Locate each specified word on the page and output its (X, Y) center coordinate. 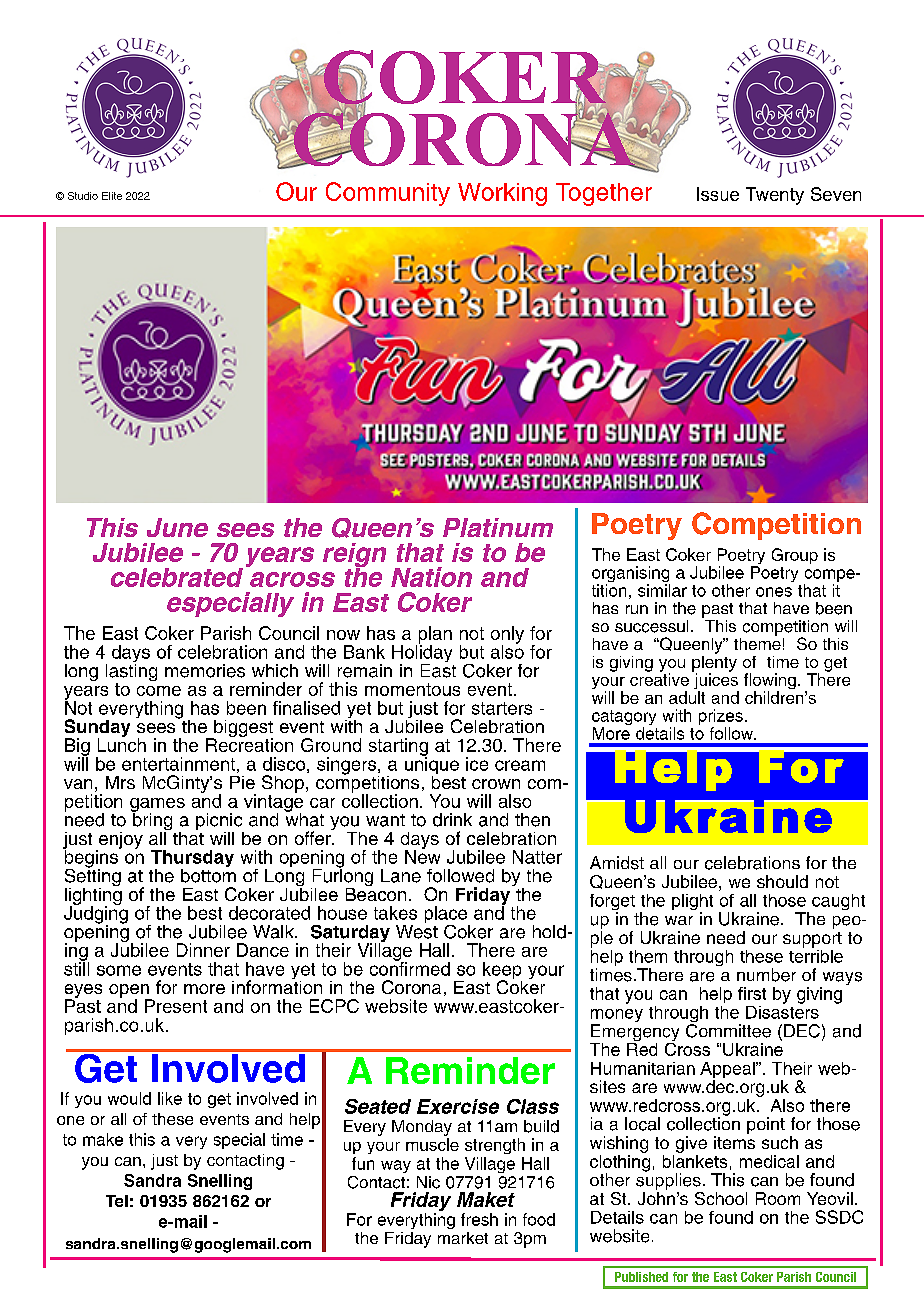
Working (502, 194)
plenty (714, 663)
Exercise (458, 1106)
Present (176, 1006)
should (782, 881)
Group (795, 556)
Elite (112, 196)
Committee (728, 1031)
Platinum (498, 527)
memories (205, 671)
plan (434, 636)
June (177, 527)
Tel (117, 1201)
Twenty (775, 196)
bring (151, 821)
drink (452, 820)
